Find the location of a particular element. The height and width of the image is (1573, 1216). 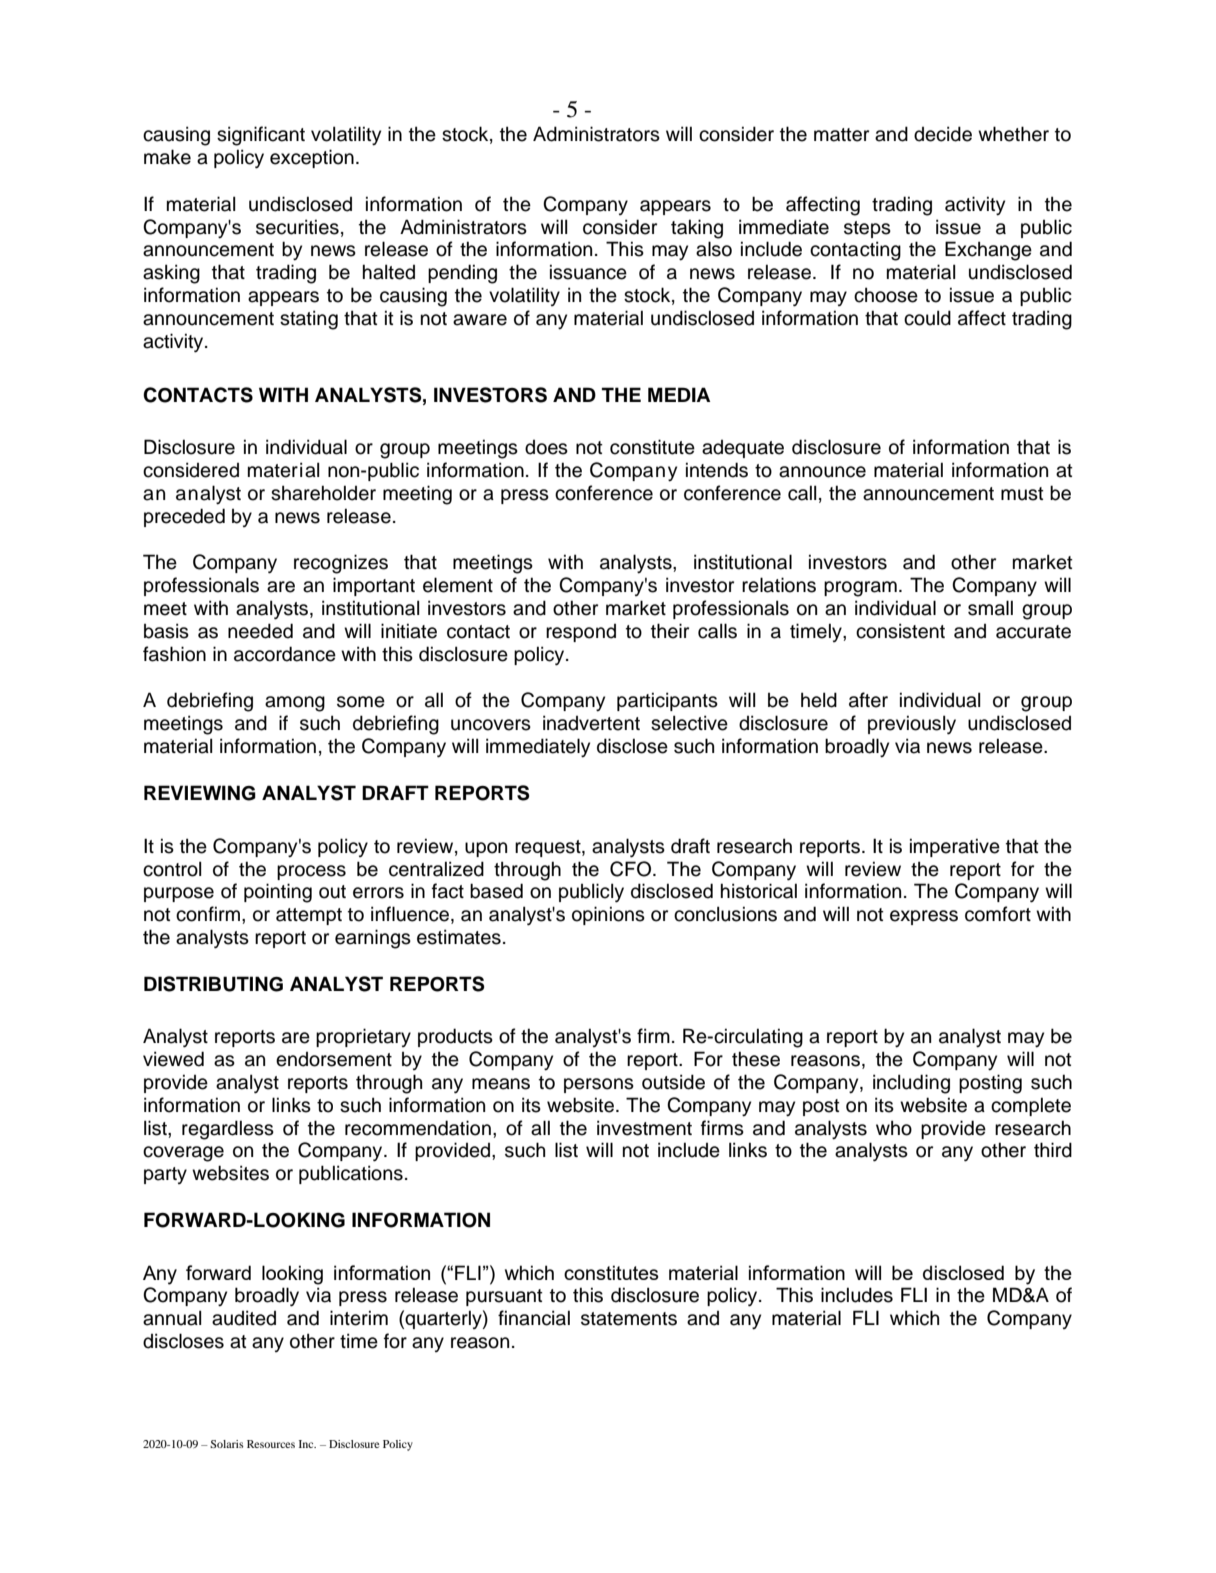

decide is located at coordinates (943, 134).
